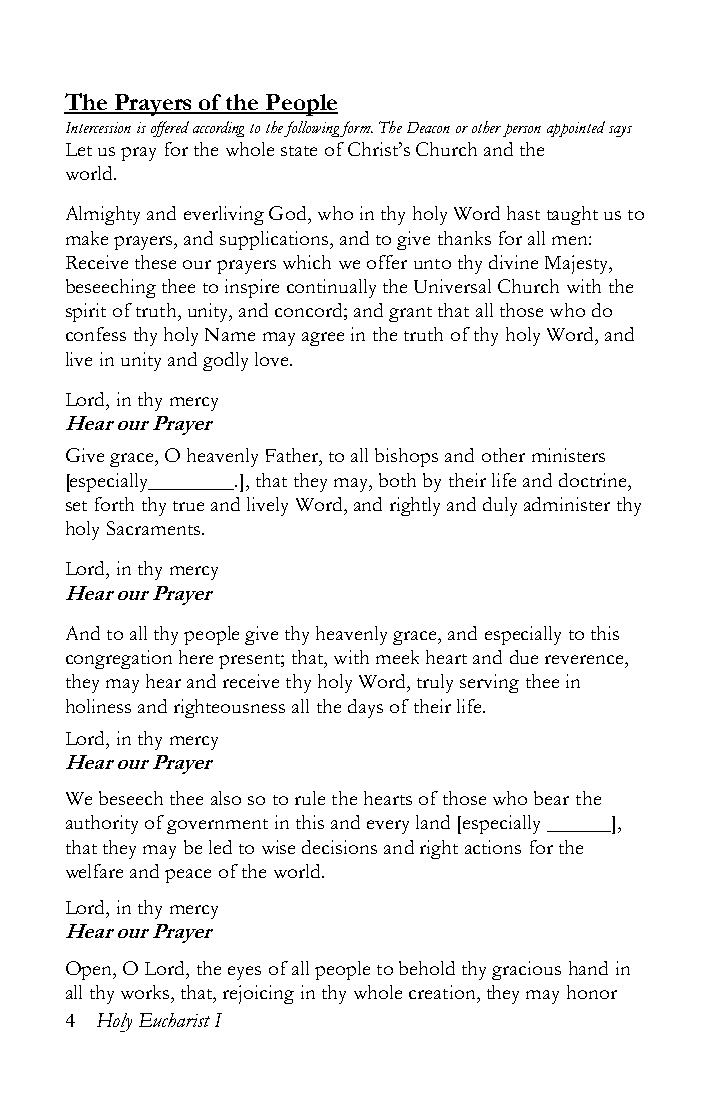 The height and width of the screenshot is (1097, 710). I want to click on ministers, so click(568, 455).
